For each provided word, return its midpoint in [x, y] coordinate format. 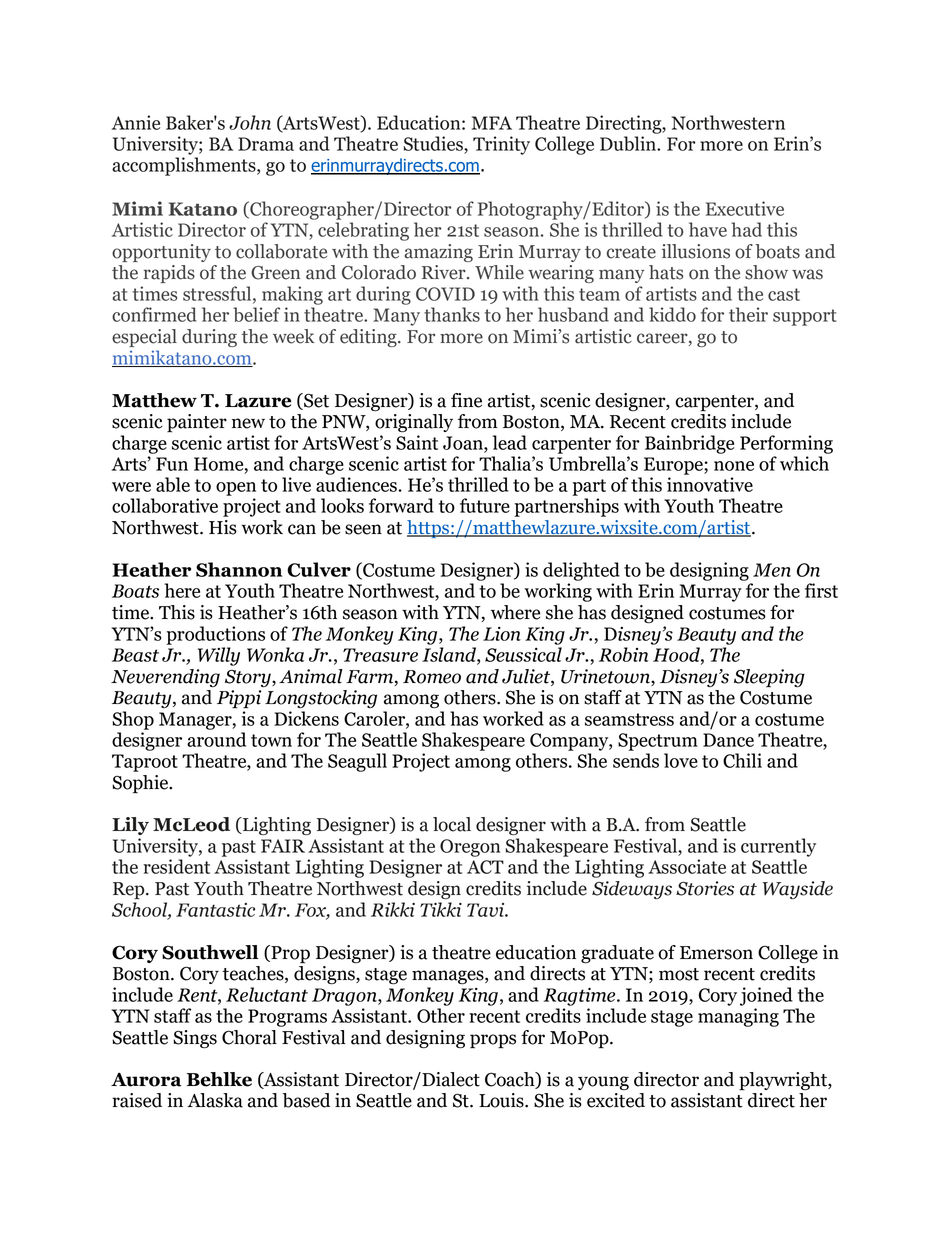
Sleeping [769, 678]
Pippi [239, 699]
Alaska [215, 1100]
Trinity [501, 145]
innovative [710, 484]
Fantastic [215, 910]
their [748, 314]
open [236, 489]
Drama [266, 144]
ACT [485, 867]
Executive [745, 208]
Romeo [432, 677]
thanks [452, 314]
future [485, 505]
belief [256, 314]
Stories [705, 888]
